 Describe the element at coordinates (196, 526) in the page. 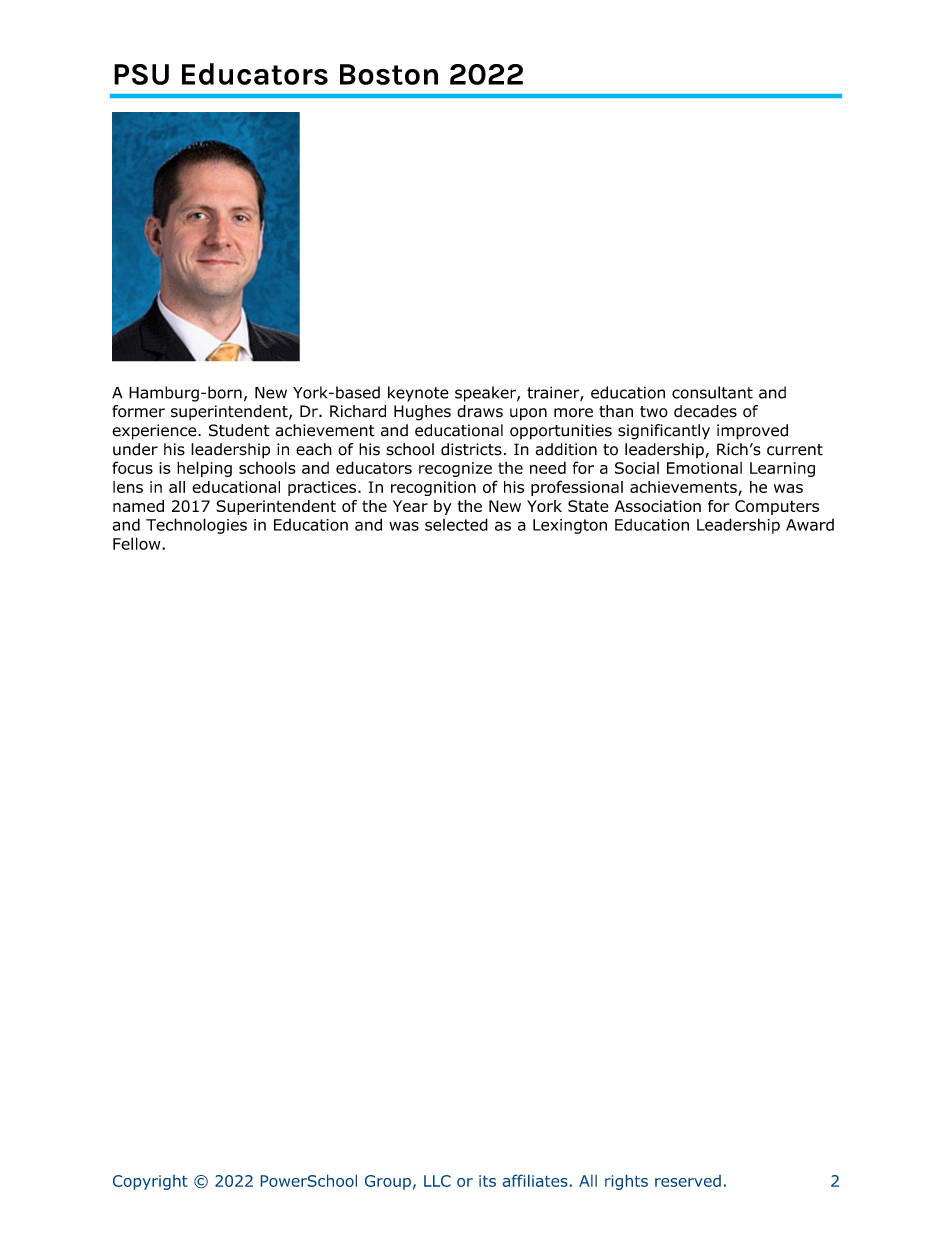

I see `Technologies` at that location.
